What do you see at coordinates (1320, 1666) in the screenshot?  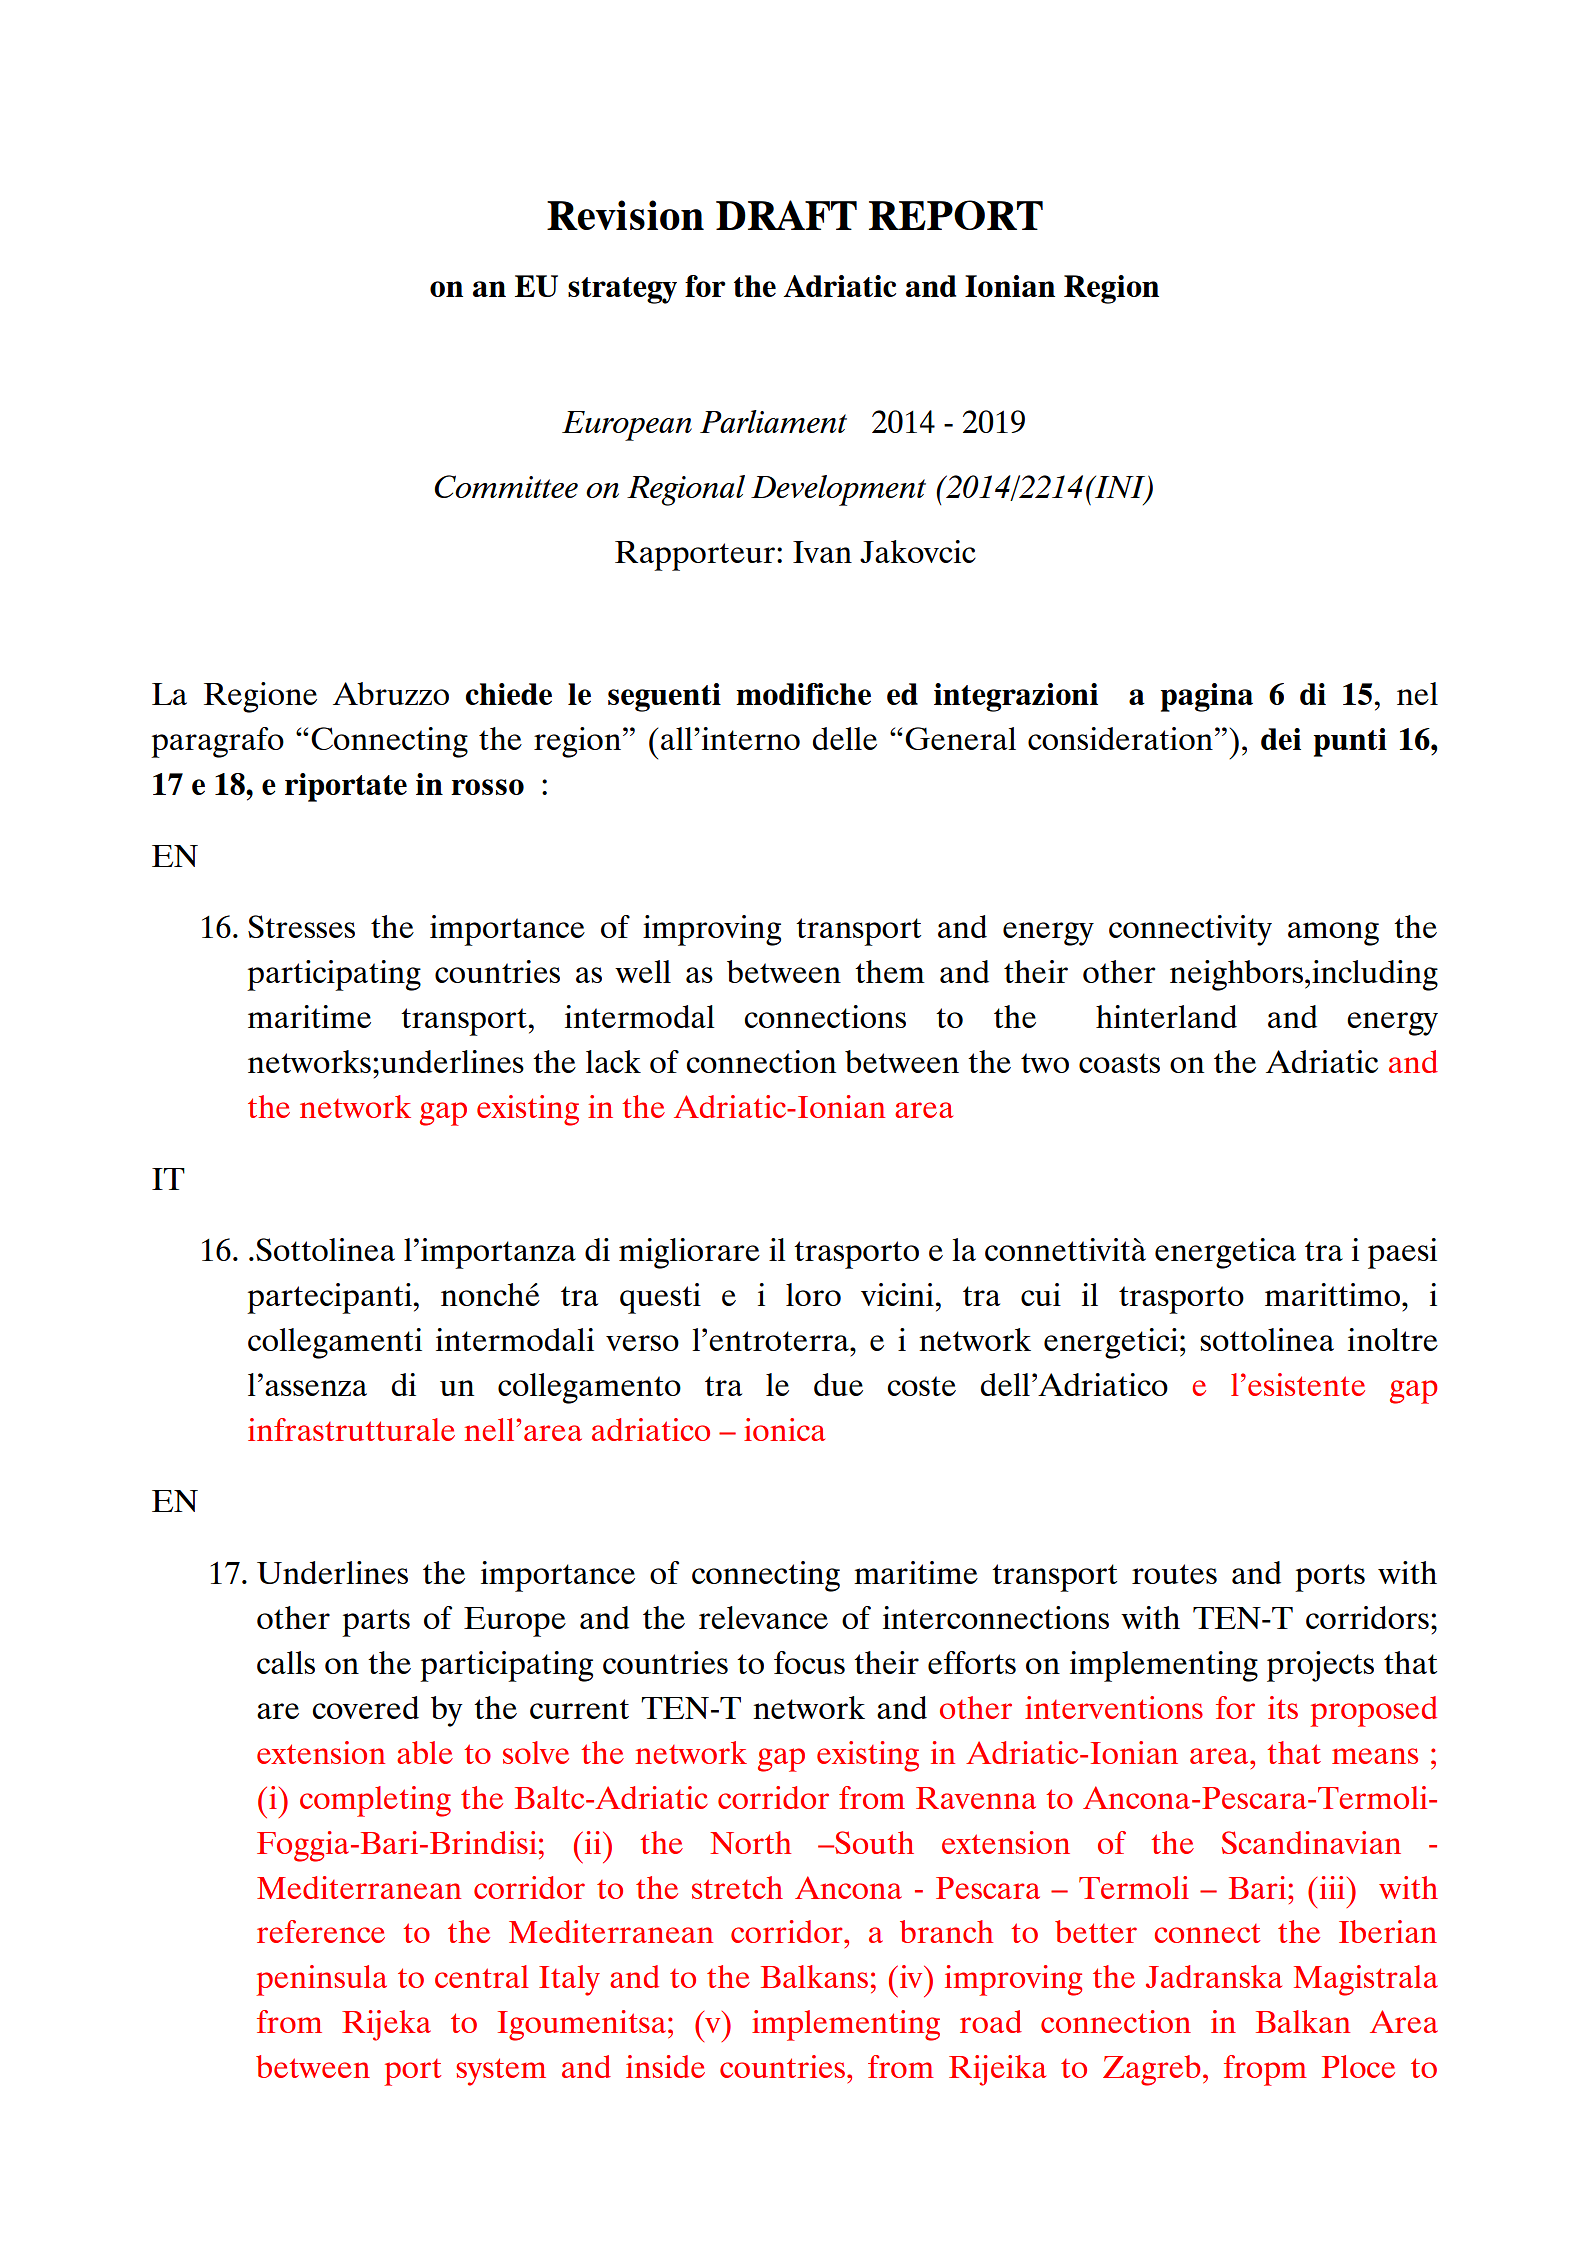 I see `projects` at bounding box center [1320, 1666].
